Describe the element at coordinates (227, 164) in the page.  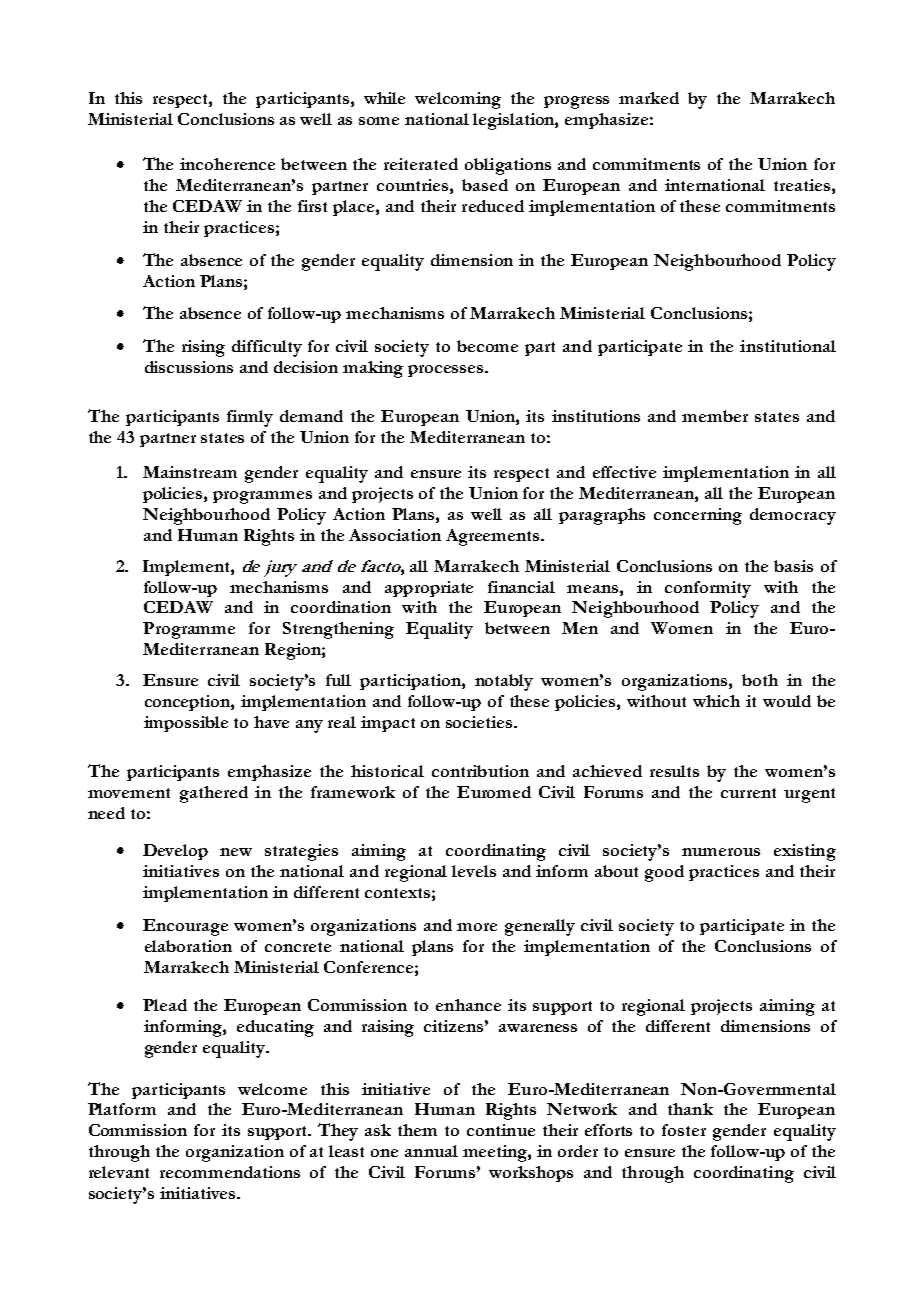
I see `incoherence` at that location.
